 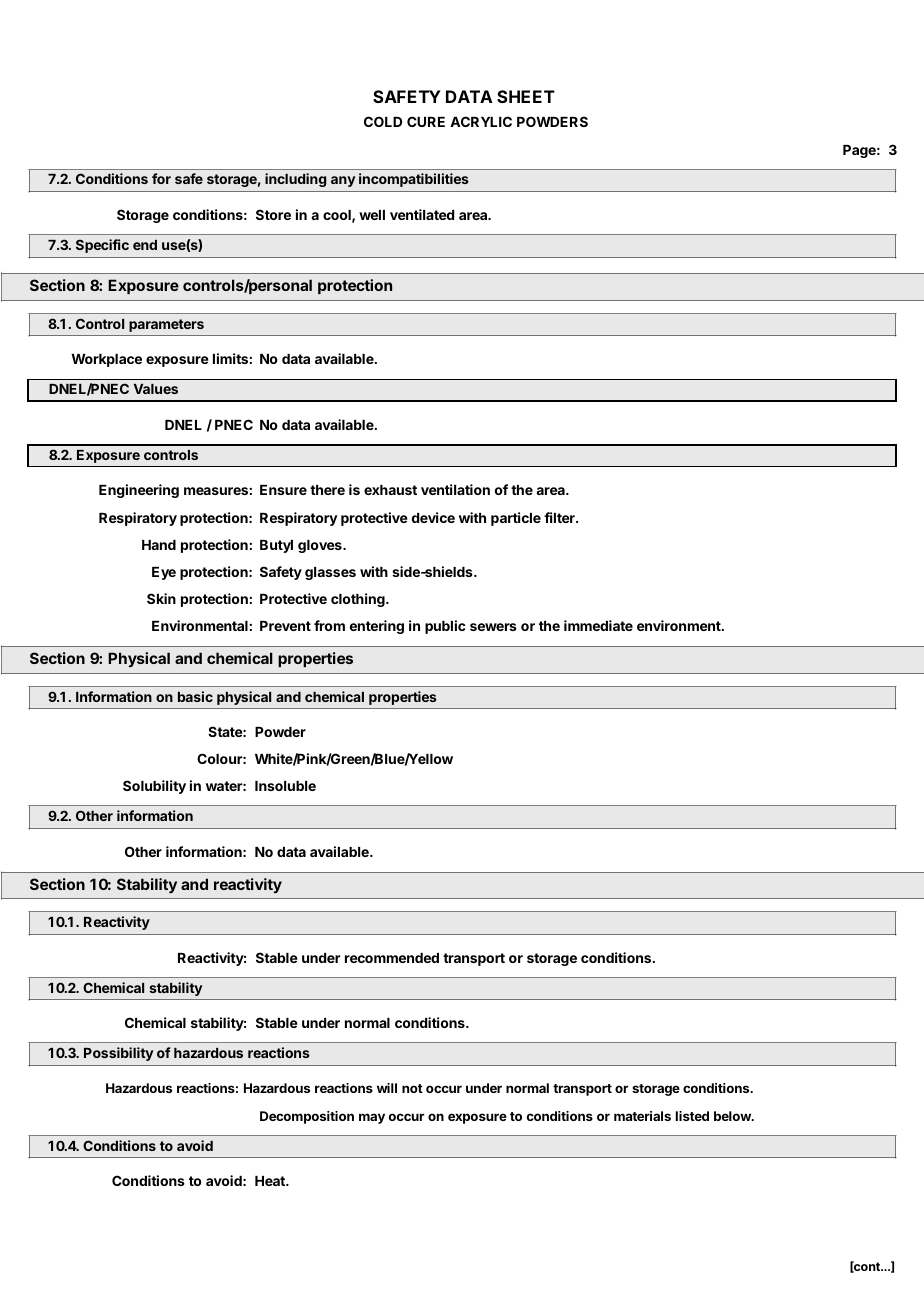 I want to click on Solubility, so click(x=154, y=787).
